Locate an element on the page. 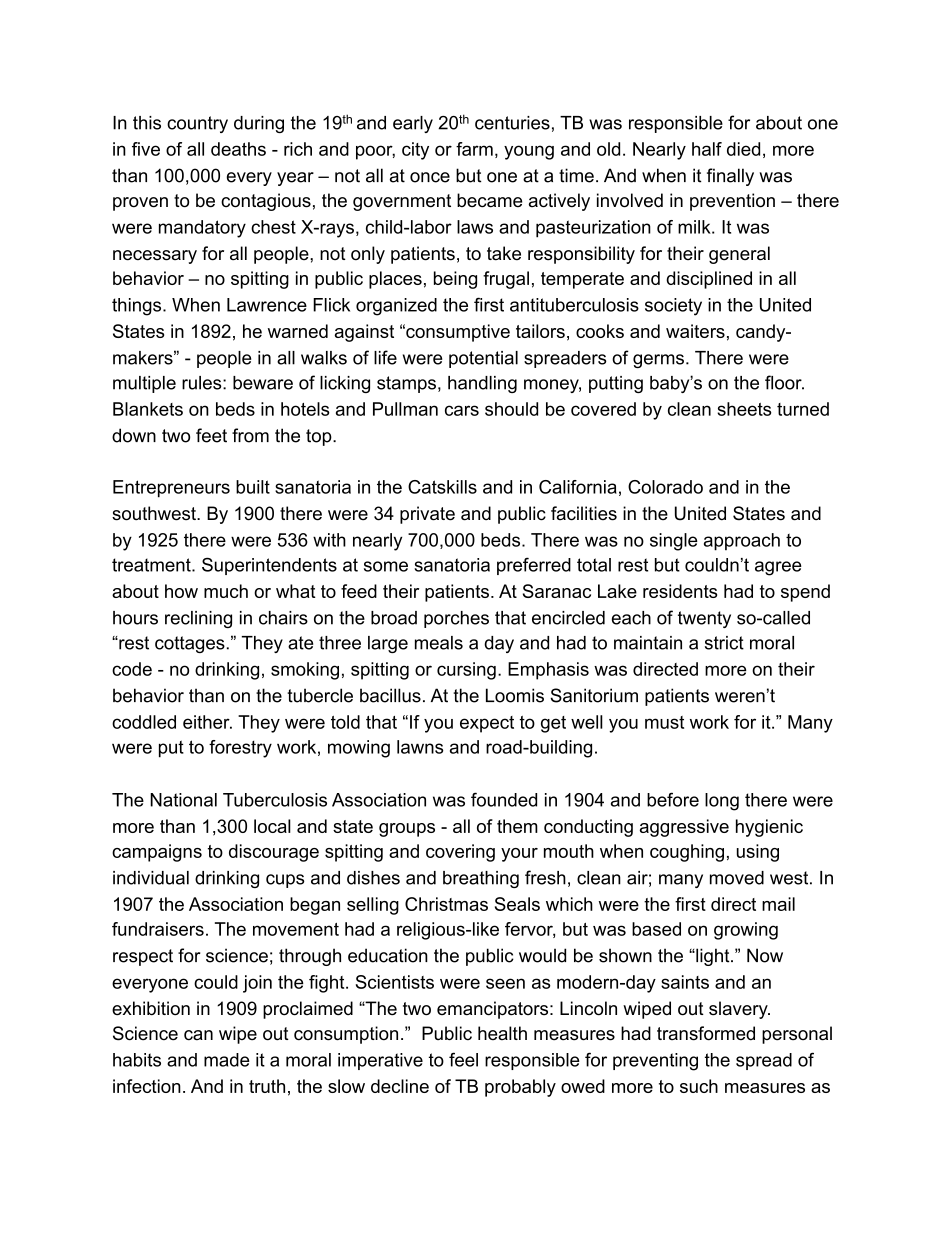 Image resolution: width=952 pixels, height=1233 pixels. twenty is located at coordinates (704, 619).
